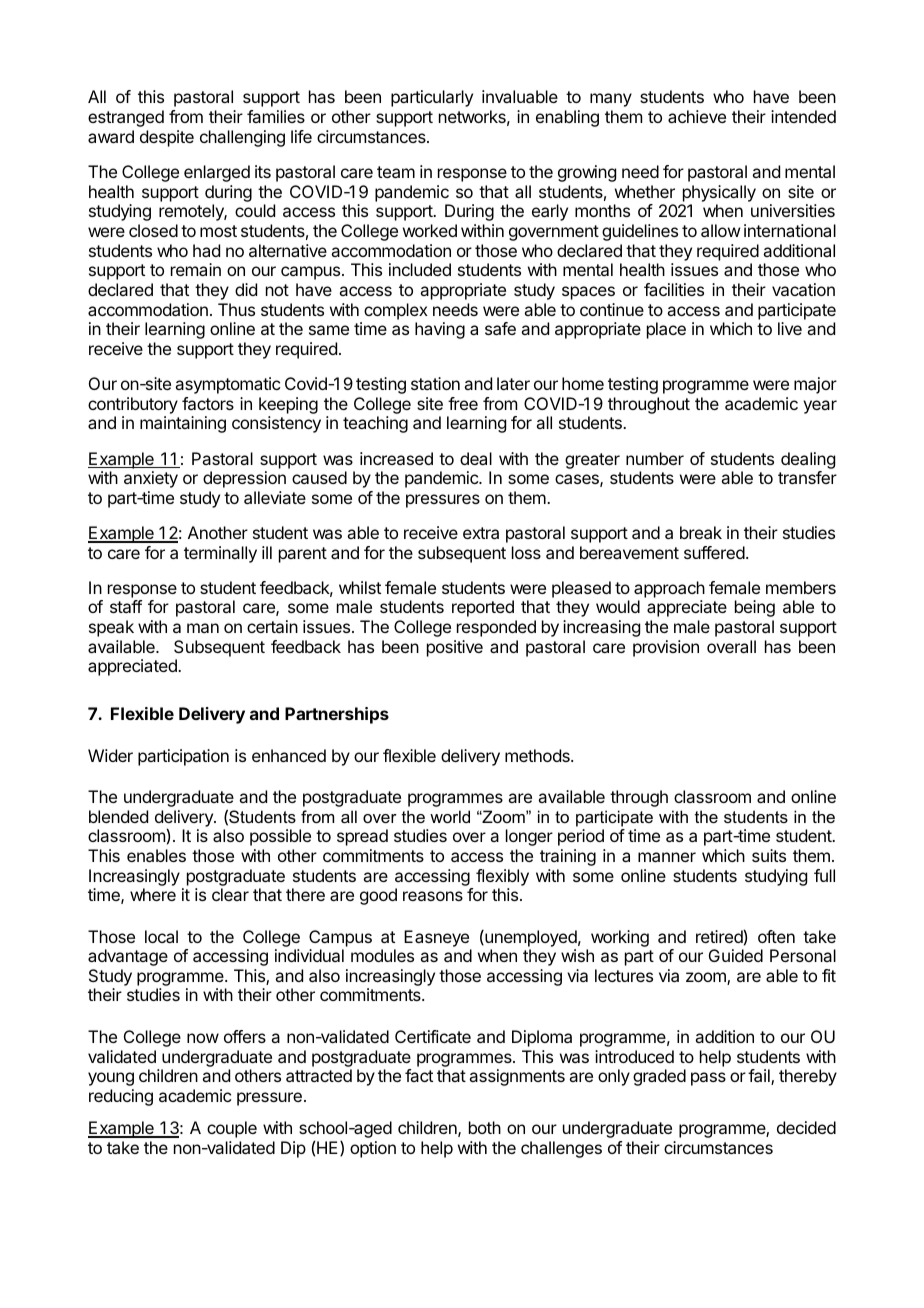 The width and height of the page is (924, 1308). What do you see at coordinates (396, 172) in the page?
I see `team` at bounding box center [396, 172].
